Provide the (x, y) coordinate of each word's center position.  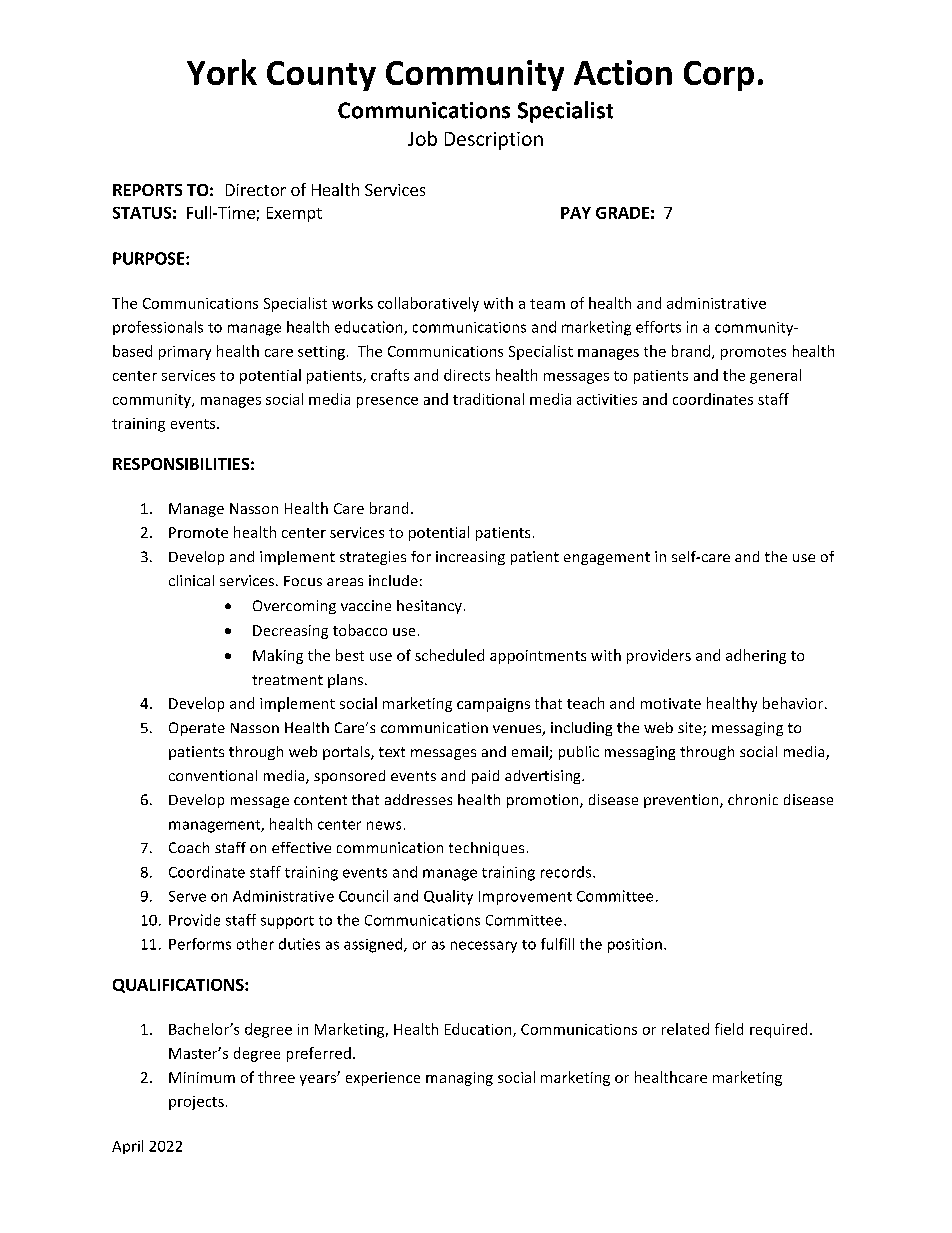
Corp (719, 76)
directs (467, 375)
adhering (756, 656)
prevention (682, 801)
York (222, 72)
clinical (191, 580)
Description (494, 141)
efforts (658, 327)
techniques (486, 849)
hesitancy (429, 607)
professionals (158, 328)
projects (196, 1103)
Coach (189, 847)
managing (459, 1079)
